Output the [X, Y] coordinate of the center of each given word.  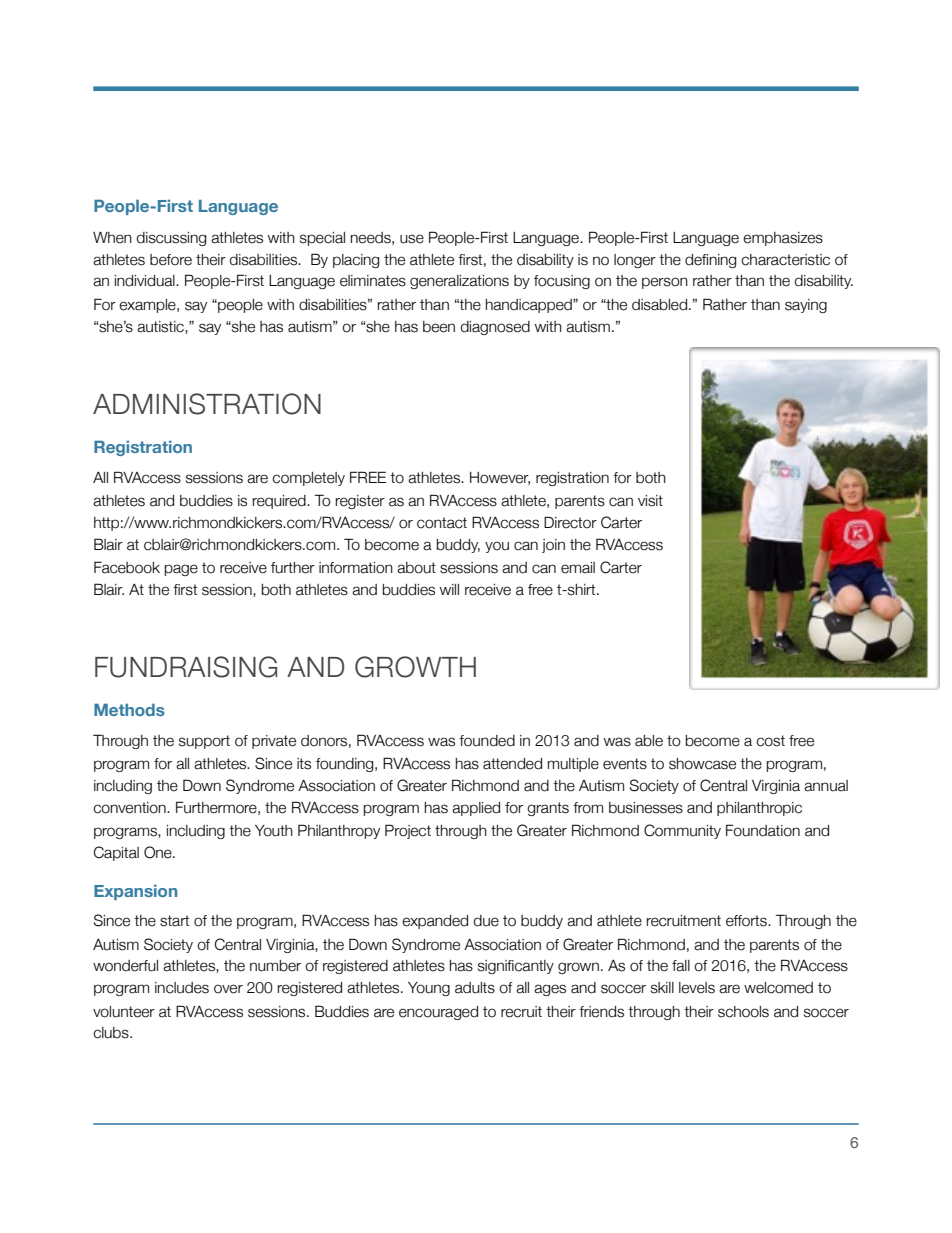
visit [650, 501]
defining [710, 261]
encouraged [438, 1013]
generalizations [459, 282]
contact [442, 523]
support [204, 742]
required [280, 502]
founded [487, 741]
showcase [702, 764]
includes [182, 988]
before [171, 260]
